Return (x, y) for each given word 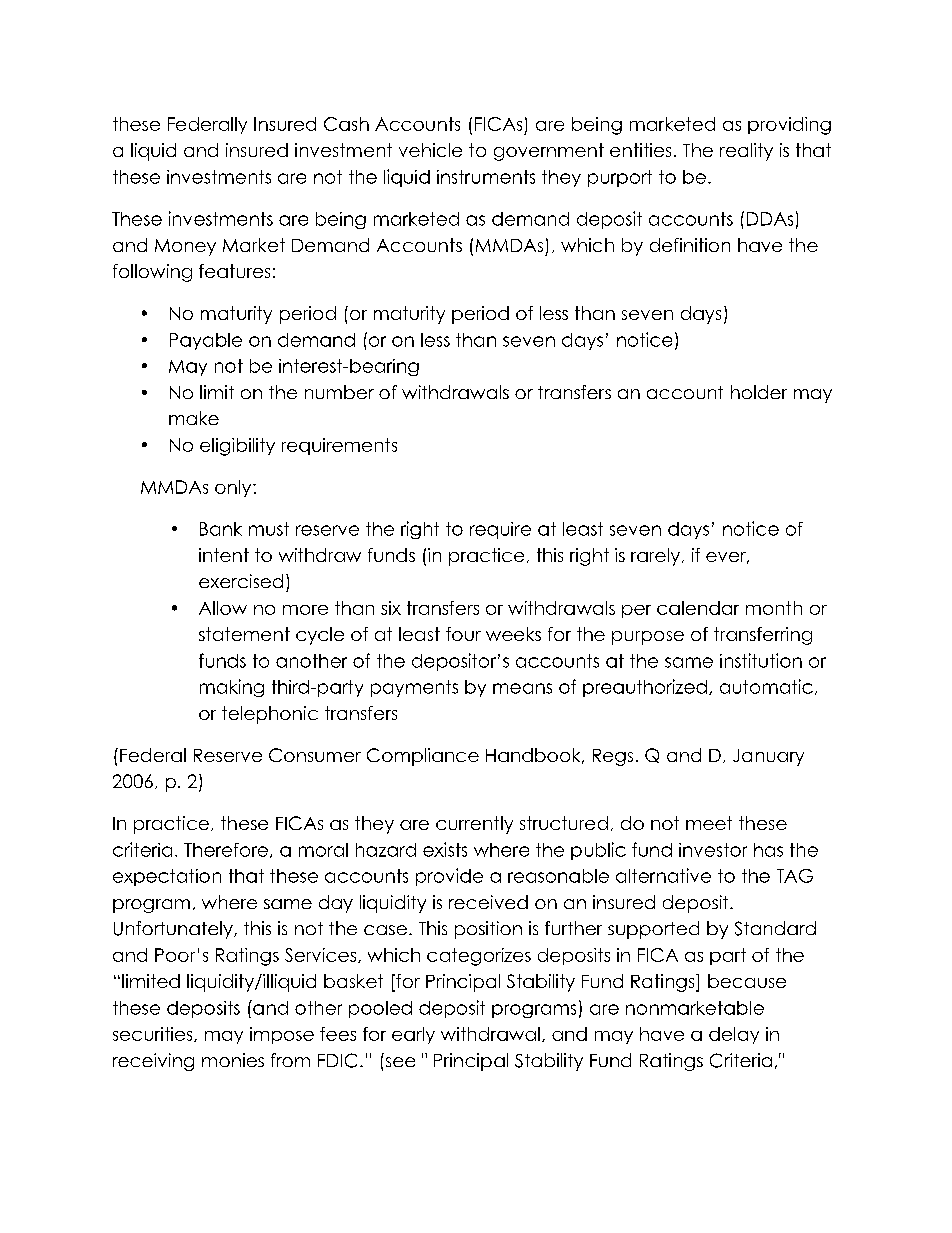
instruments (486, 177)
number (339, 392)
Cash (346, 124)
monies (233, 1060)
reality (746, 152)
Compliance (423, 757)
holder (759, 392)
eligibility (237, 447)
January (768, 757)
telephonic (270, 715)
